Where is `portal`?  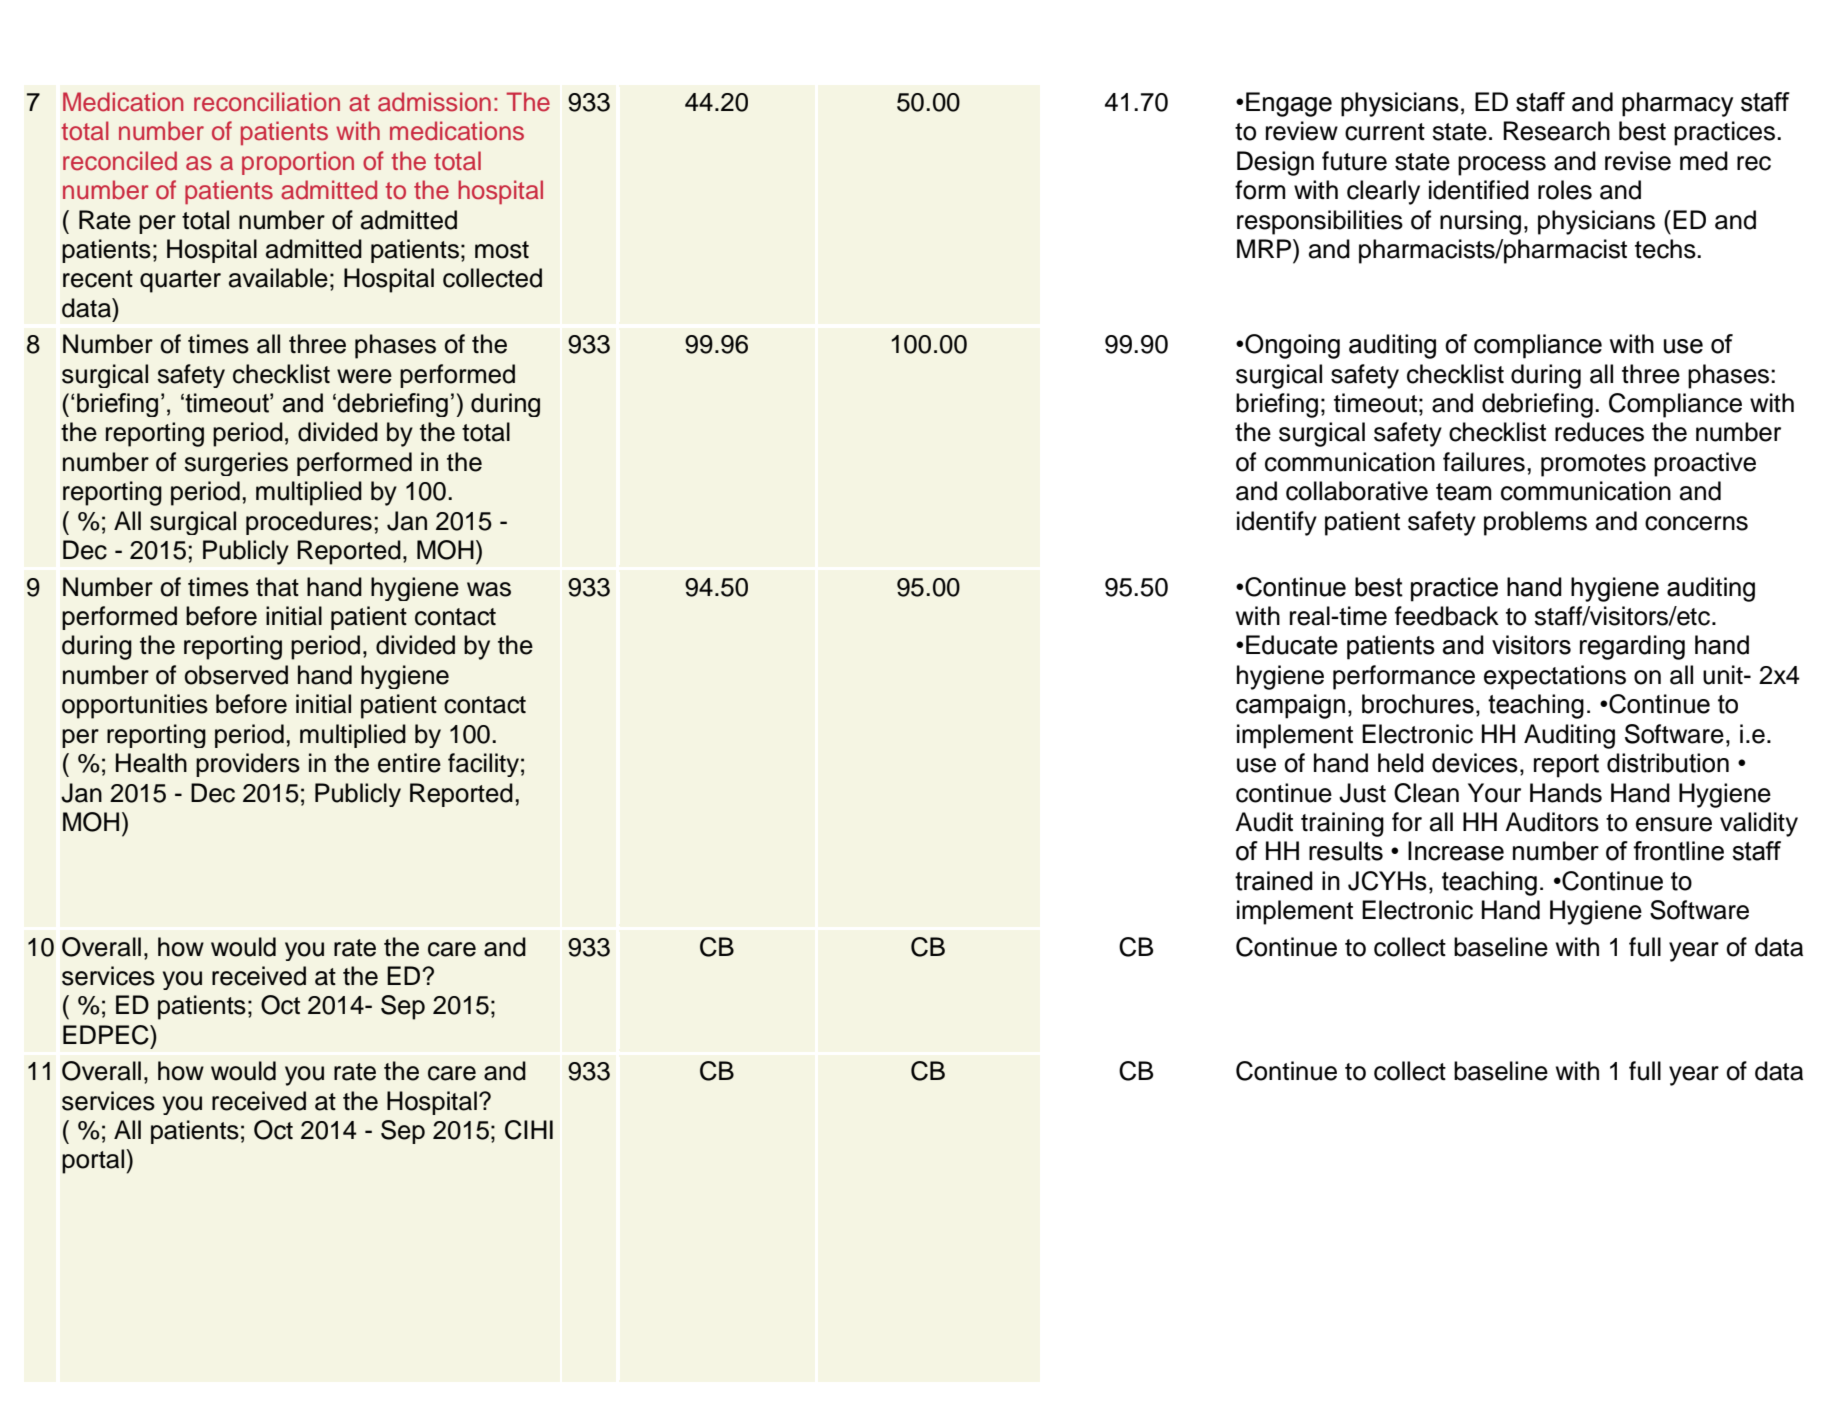
portal is located at coordinates (94, 1161).
